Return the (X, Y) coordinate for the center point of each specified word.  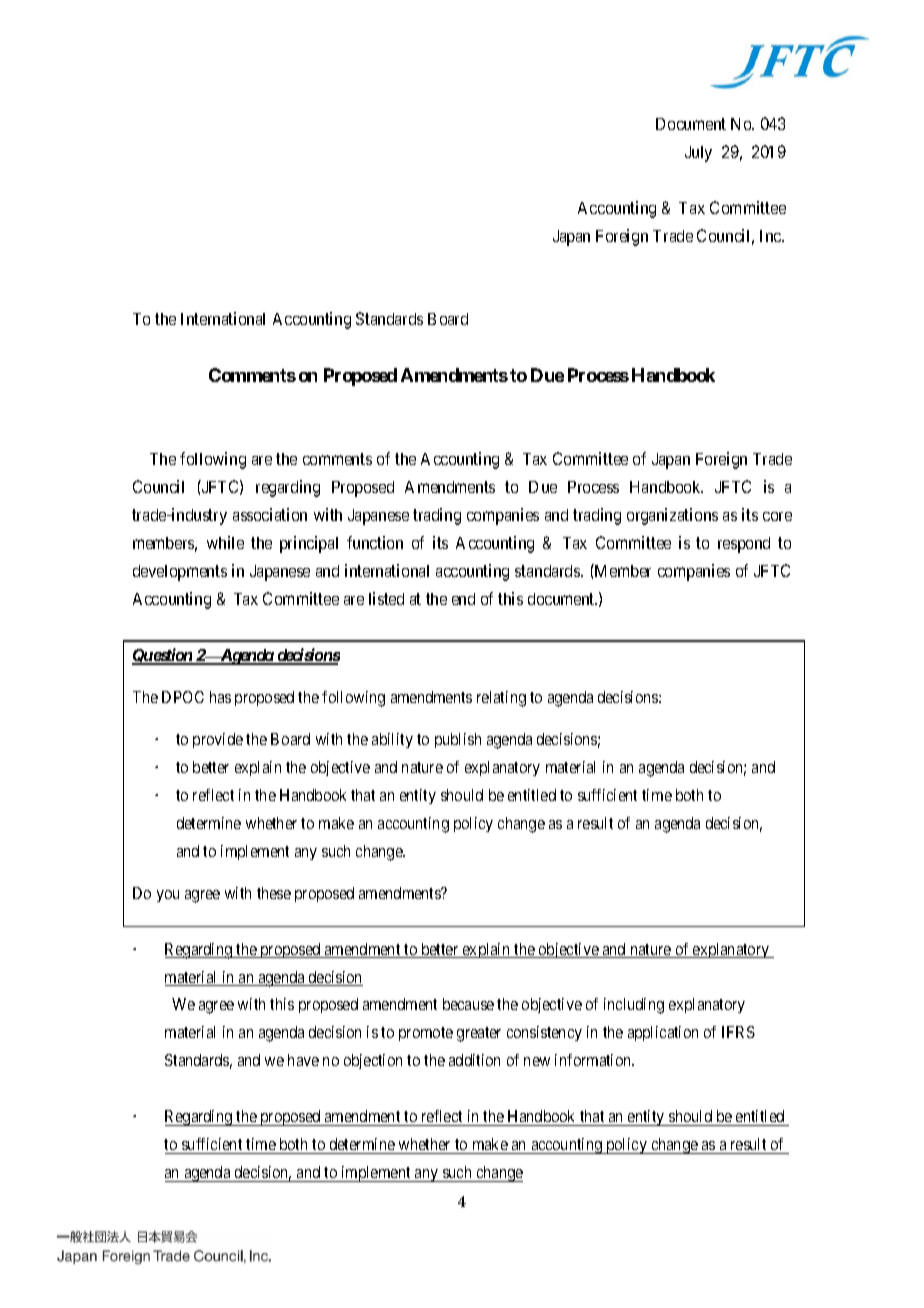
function (375, 542)
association (270, 514)
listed (386, 598)
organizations (672, 516)
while (225, 542)
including (634, 1006)
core (777, 516)
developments (180, 573)
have (303, 1060)
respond (744, 545)
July (698, 154)
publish (458, 740)
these (274, 893)
